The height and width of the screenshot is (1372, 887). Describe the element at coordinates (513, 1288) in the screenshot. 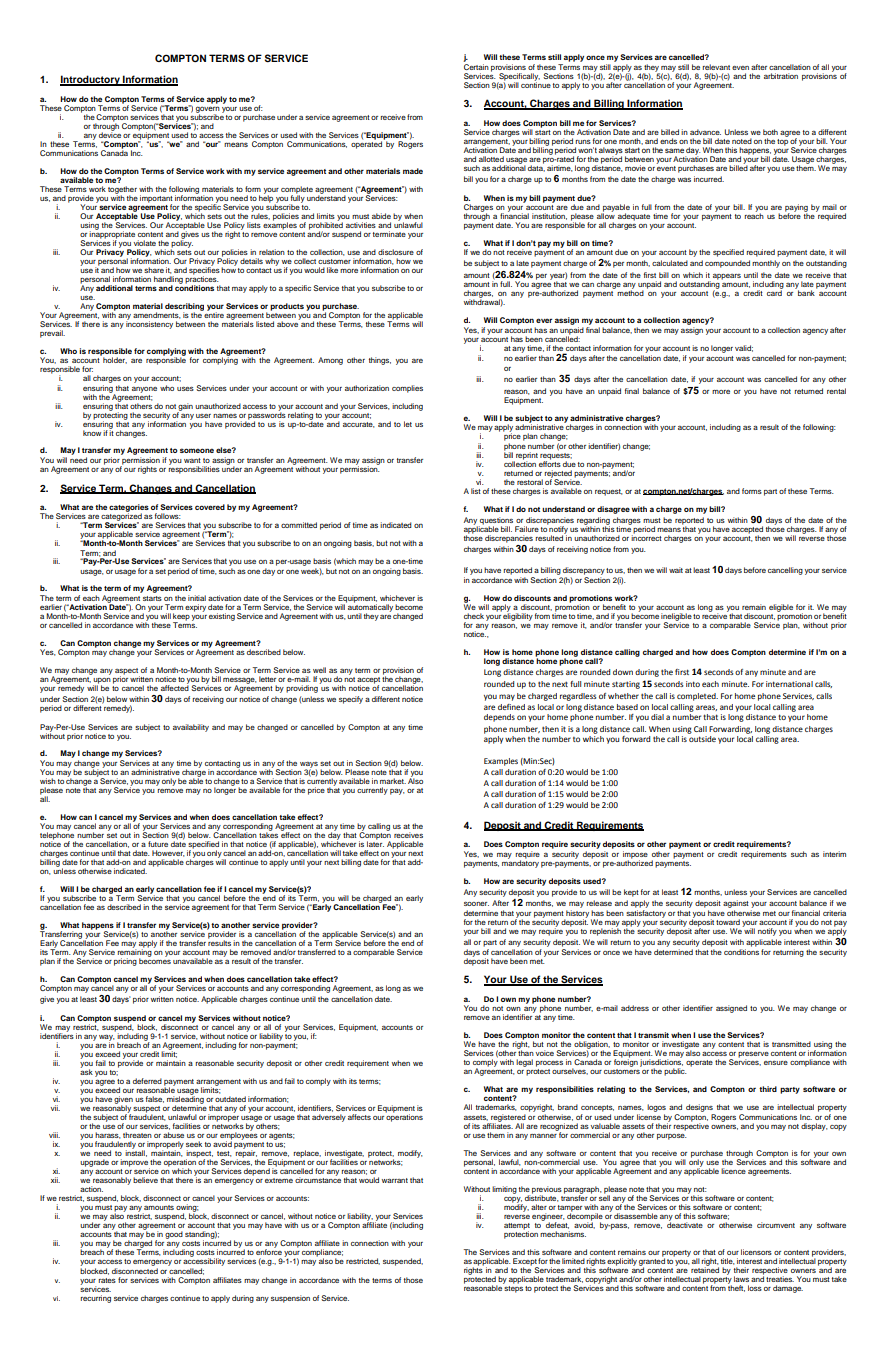

I see `steps` at that location.
